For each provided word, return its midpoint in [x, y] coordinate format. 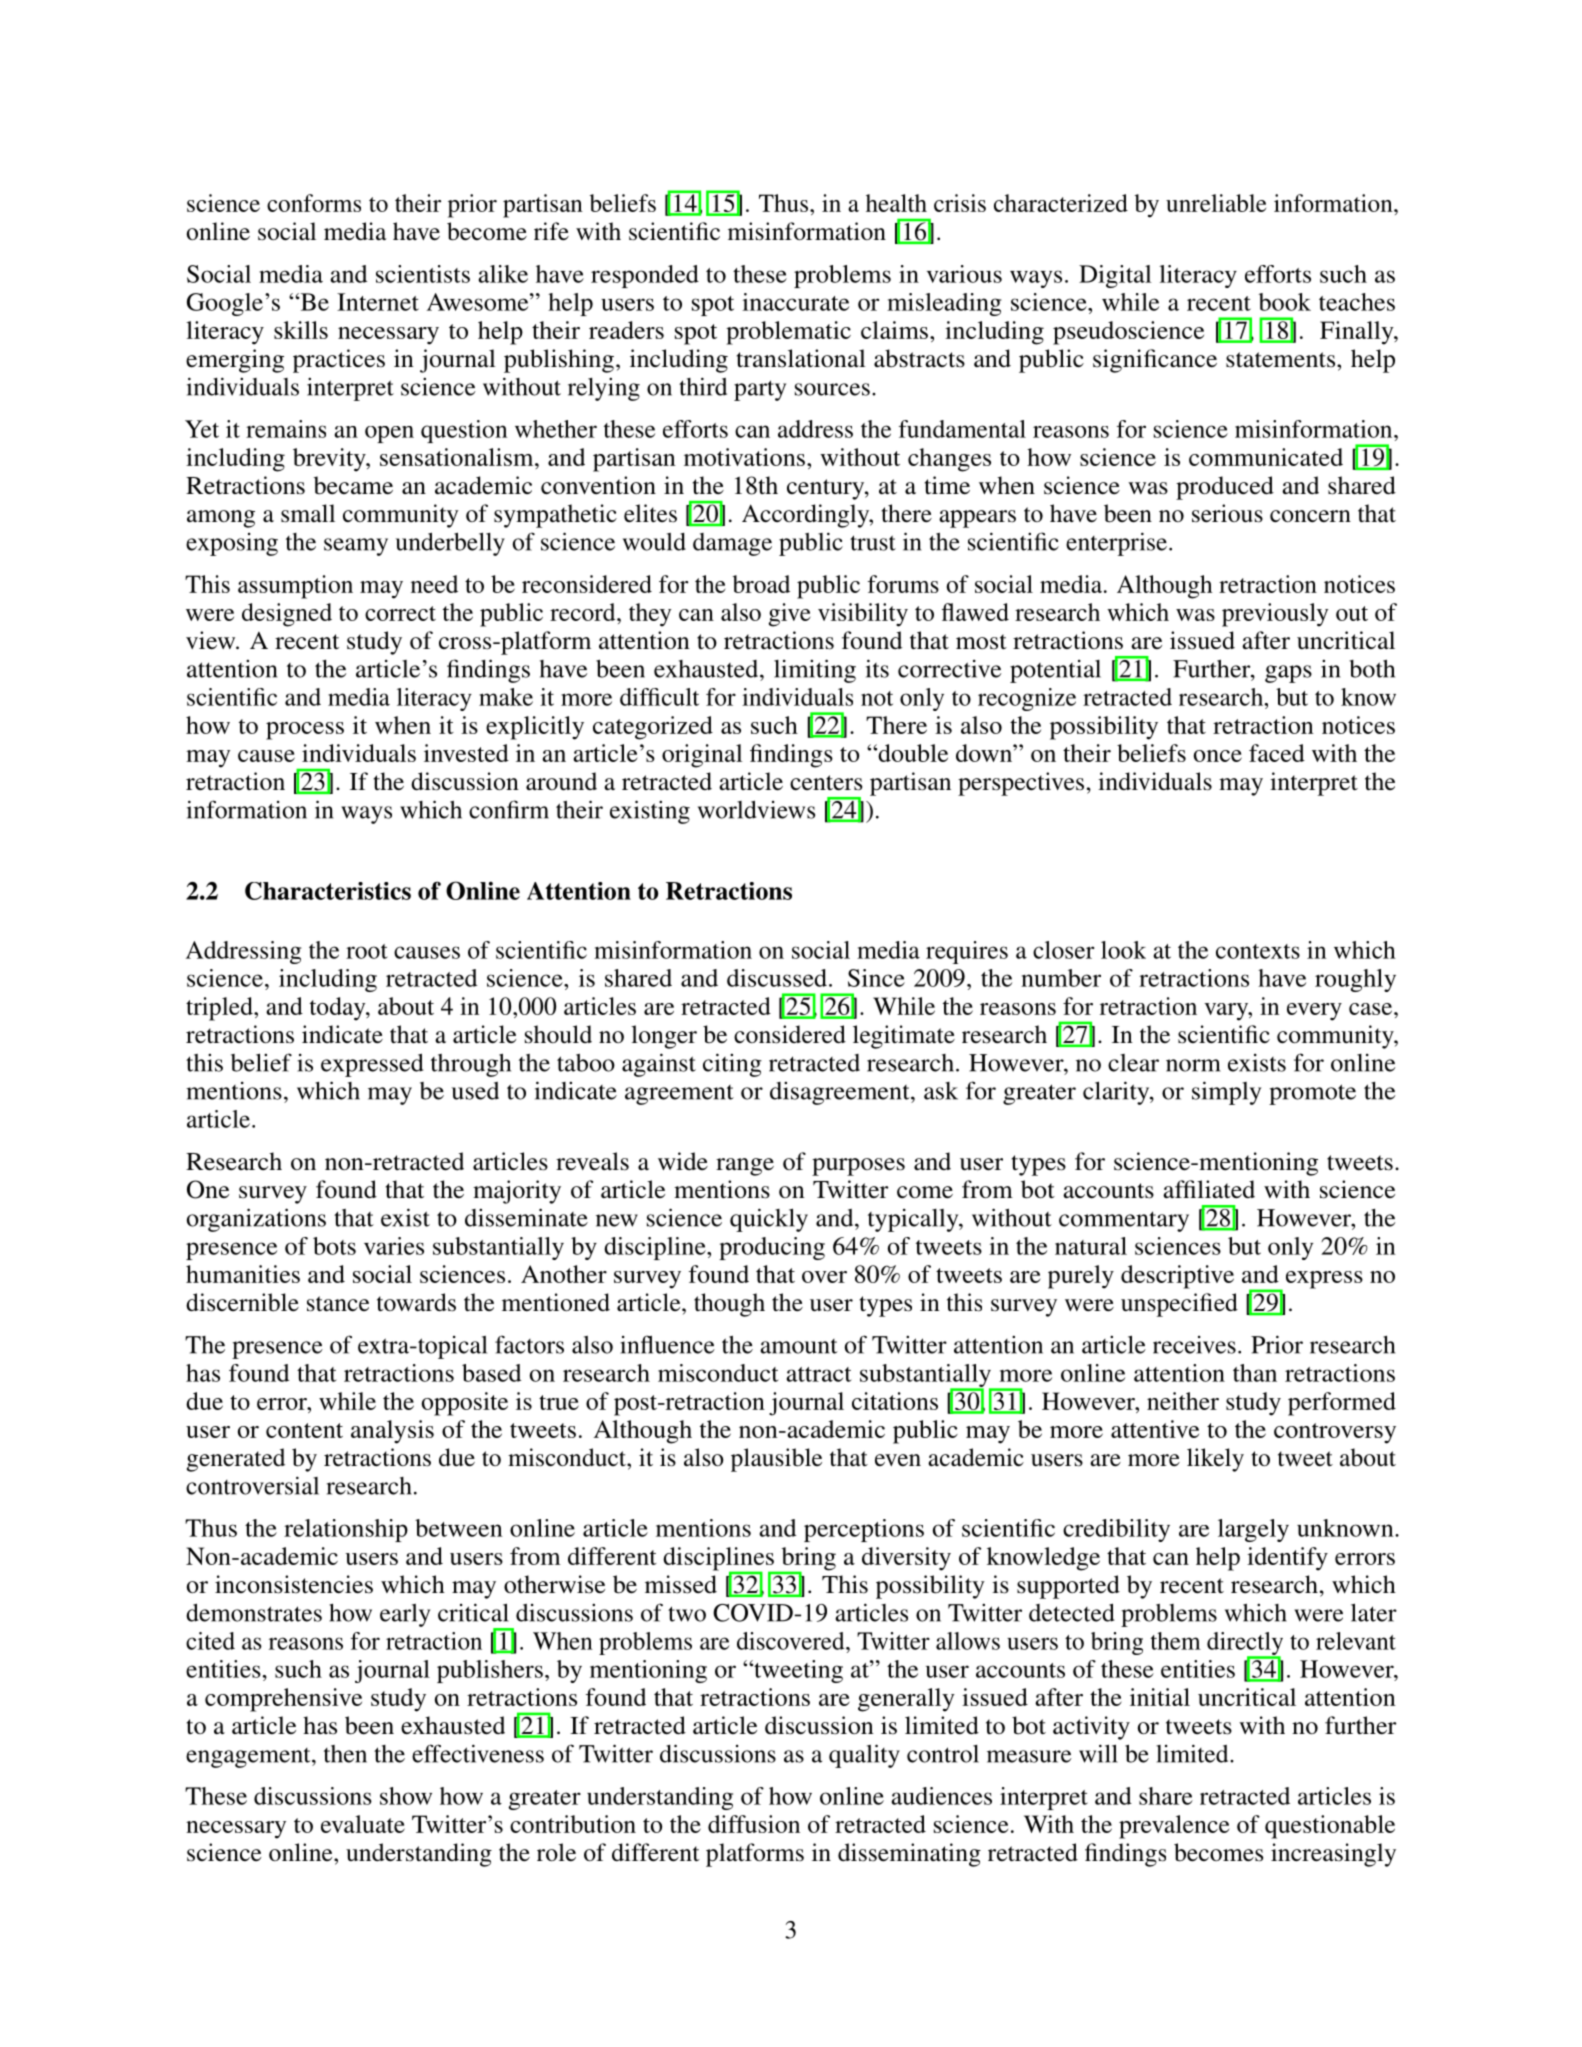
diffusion [754, 1824]
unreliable [1216, 203]
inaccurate [795, 302]
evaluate [363, 1824]
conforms [314, 203]
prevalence [1174, 1827]
